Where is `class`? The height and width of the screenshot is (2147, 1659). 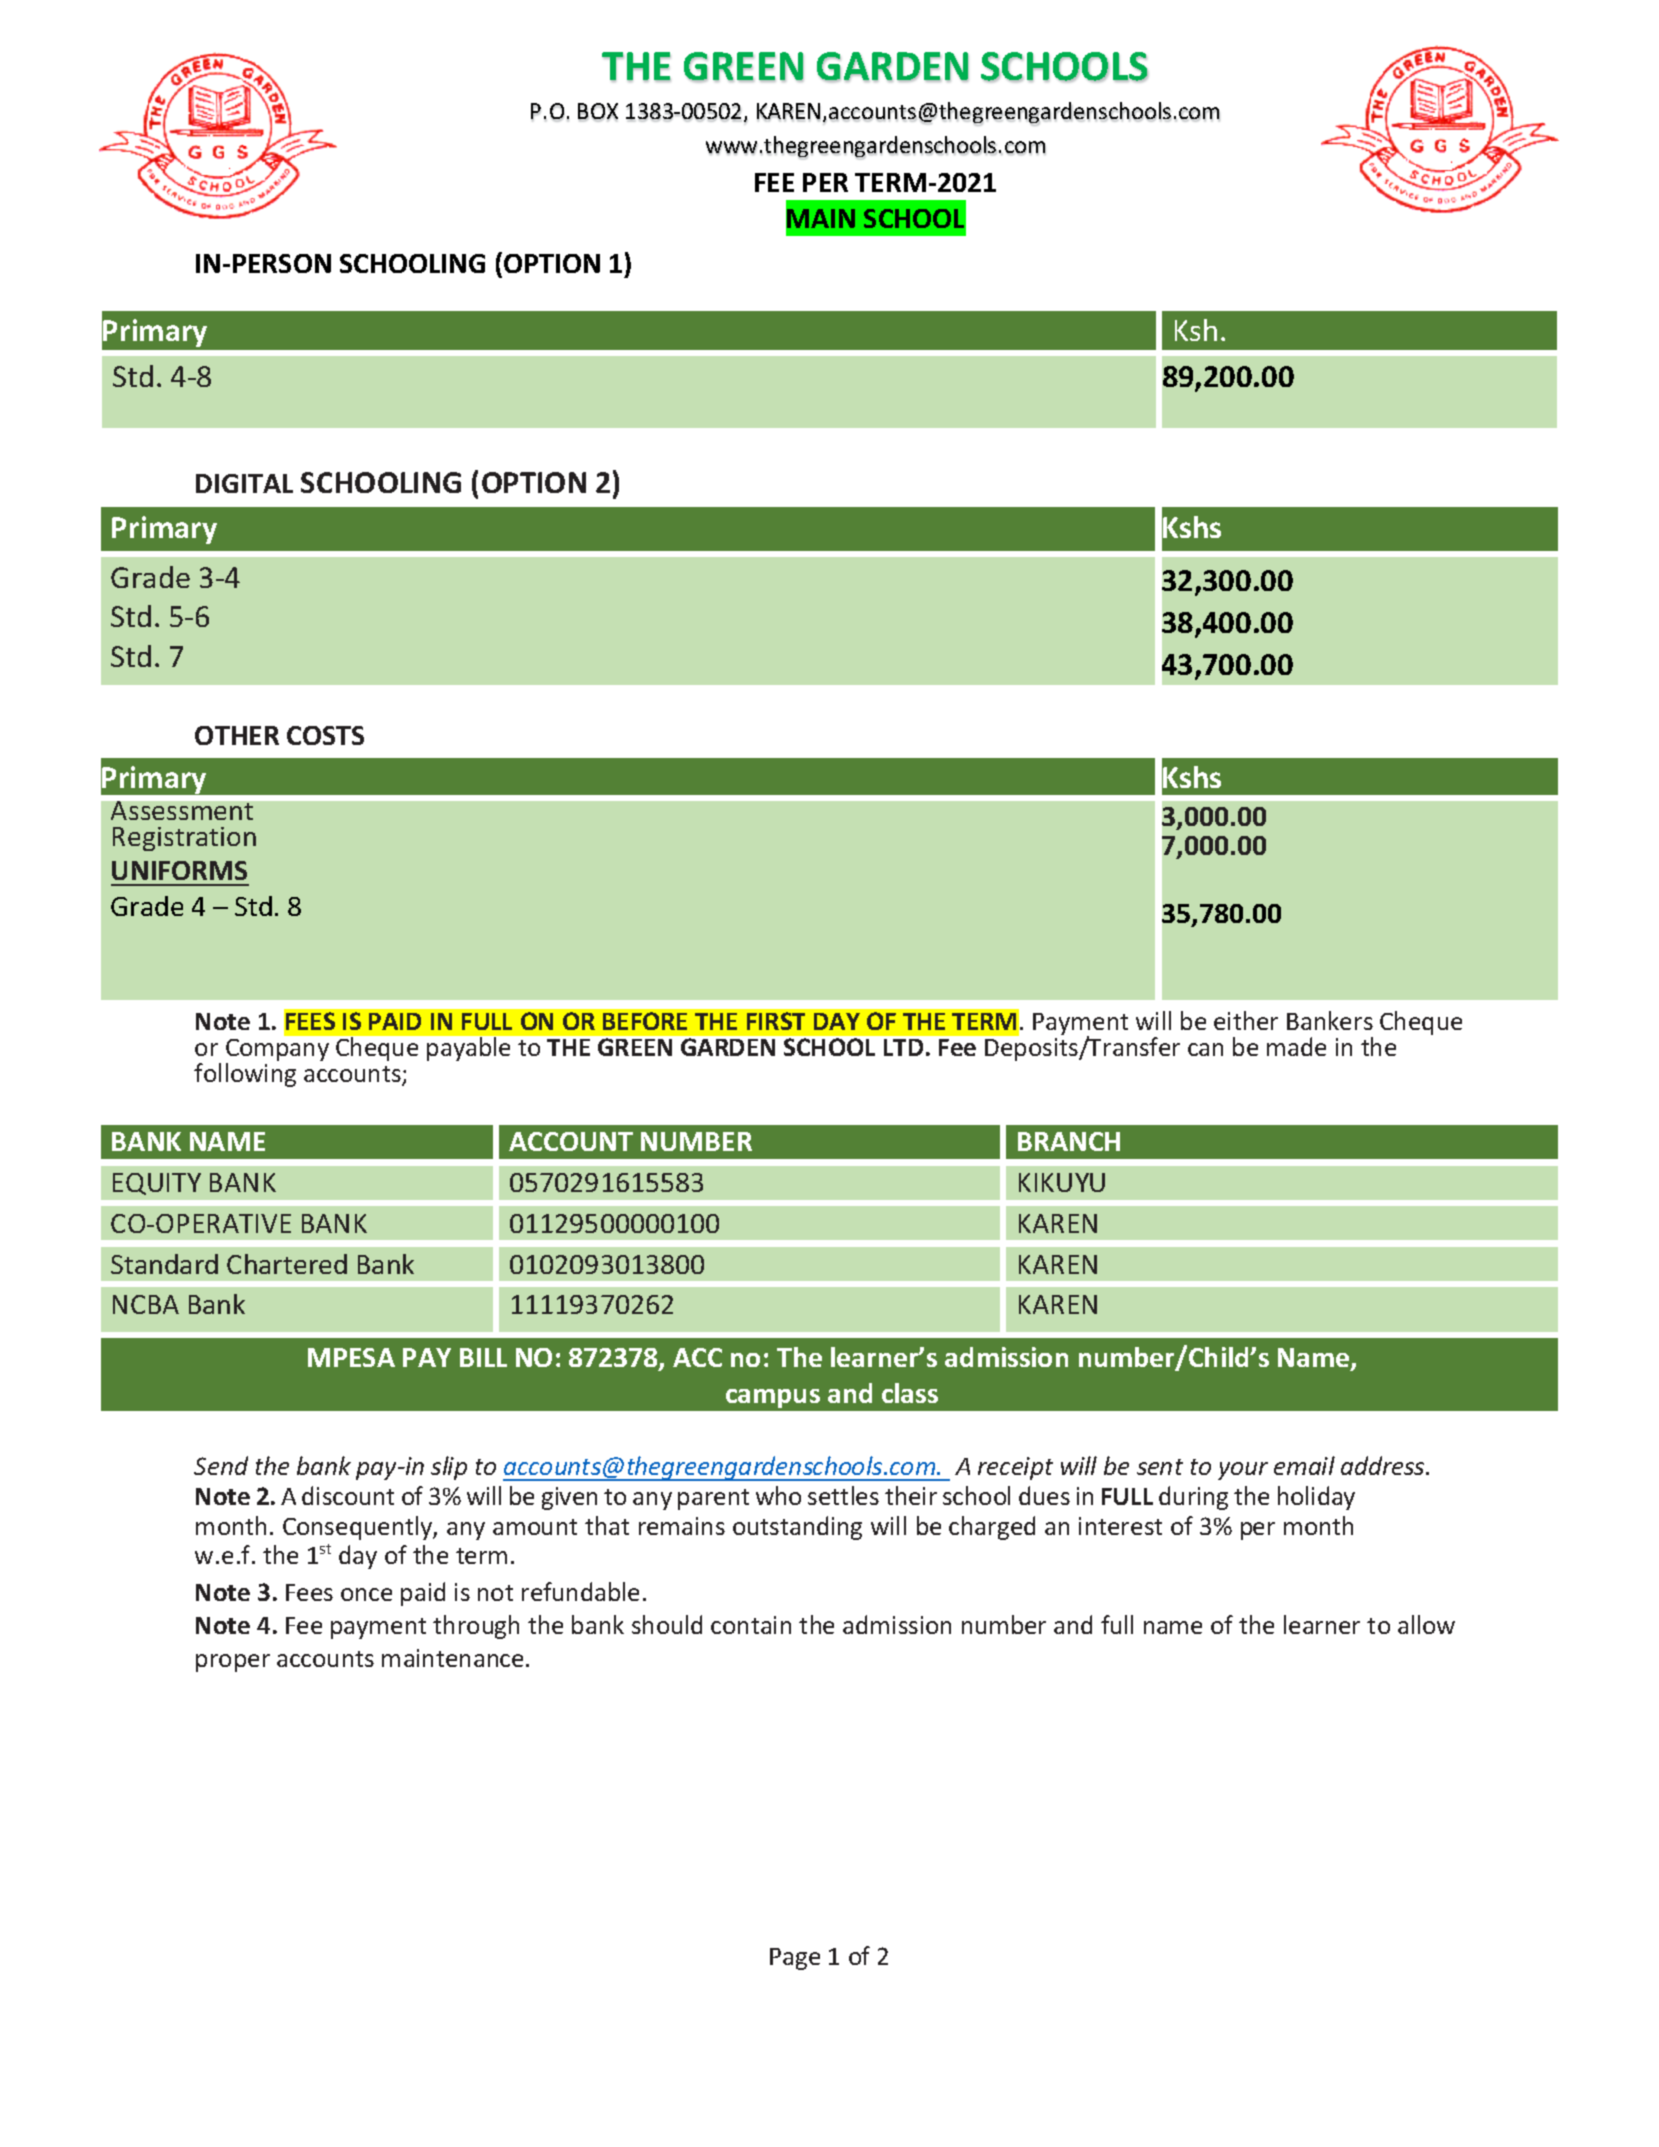
class is located at coordinates (910, 1393).
